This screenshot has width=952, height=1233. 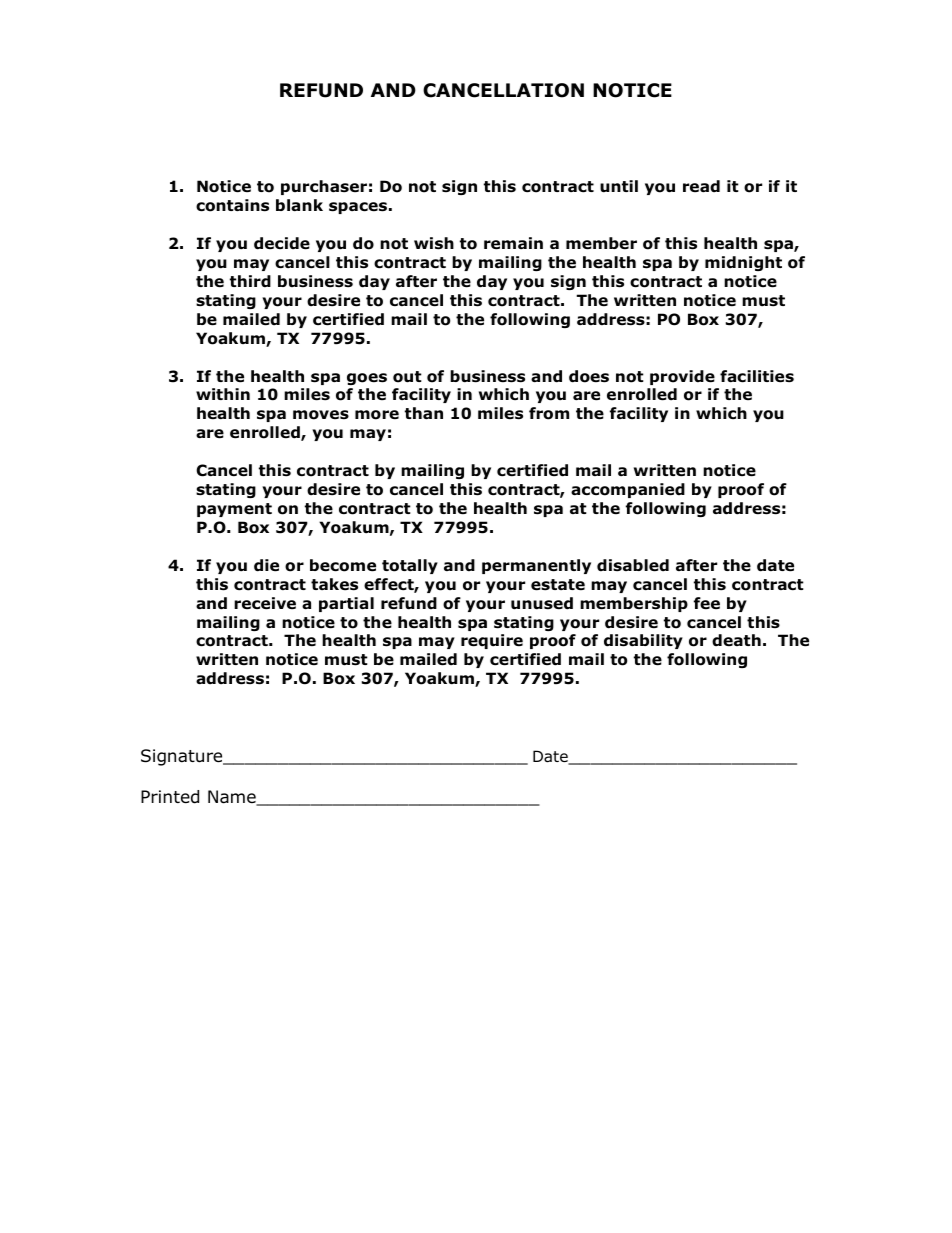 I want to click on out, so click(x=407, y=377).
